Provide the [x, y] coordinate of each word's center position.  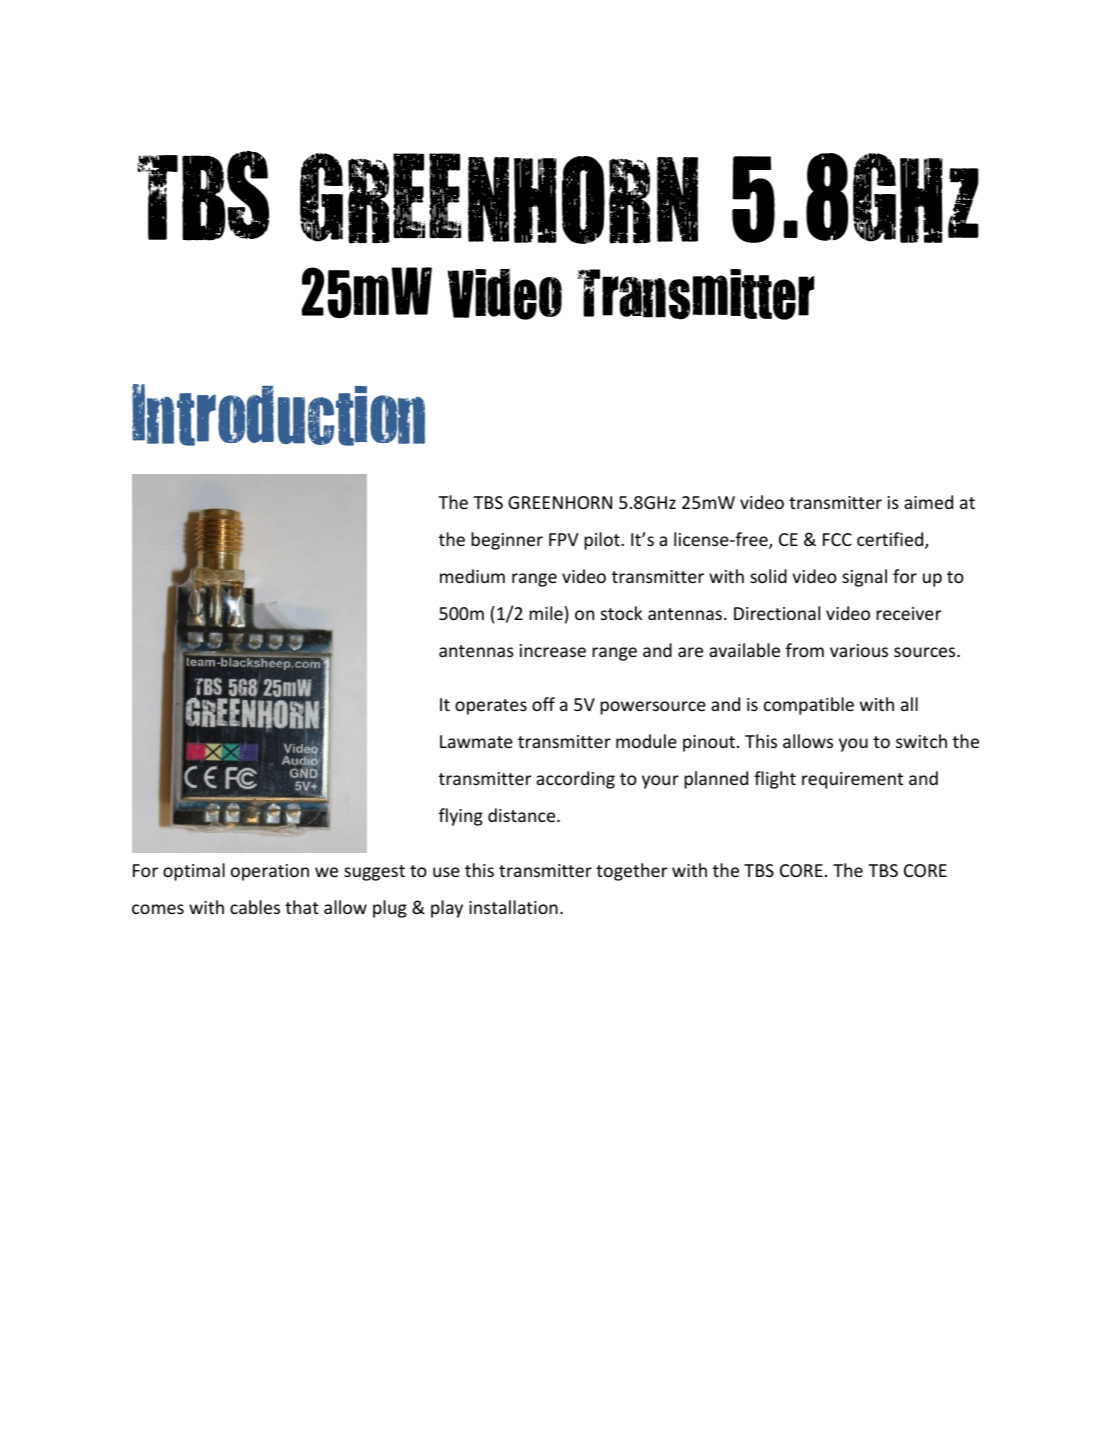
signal [864, 578]
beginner [507, 541]
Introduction [278, 415]
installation [513, 907]
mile [546, 613]
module [646, 741]
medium [472, 576]
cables [255, 907]
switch [921, 741]
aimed [928, 502]
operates [491, 707]
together [631, 872]
